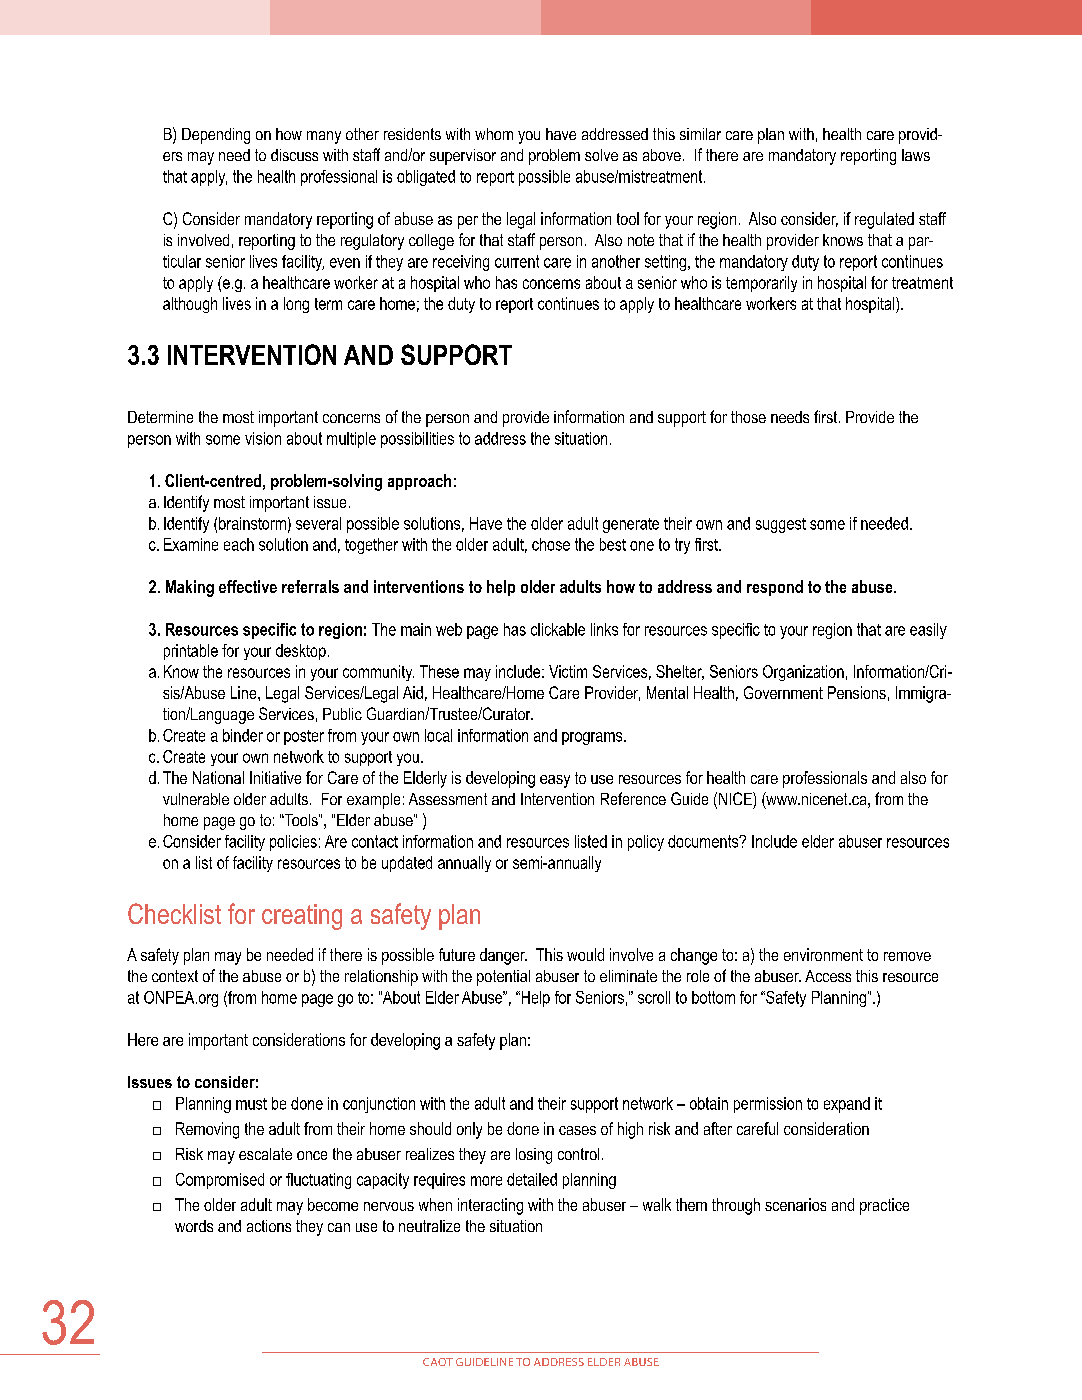 Image resolution: width=1082 pixels, height=1400 pixels. I want to click on laws, so click(916, 155).
